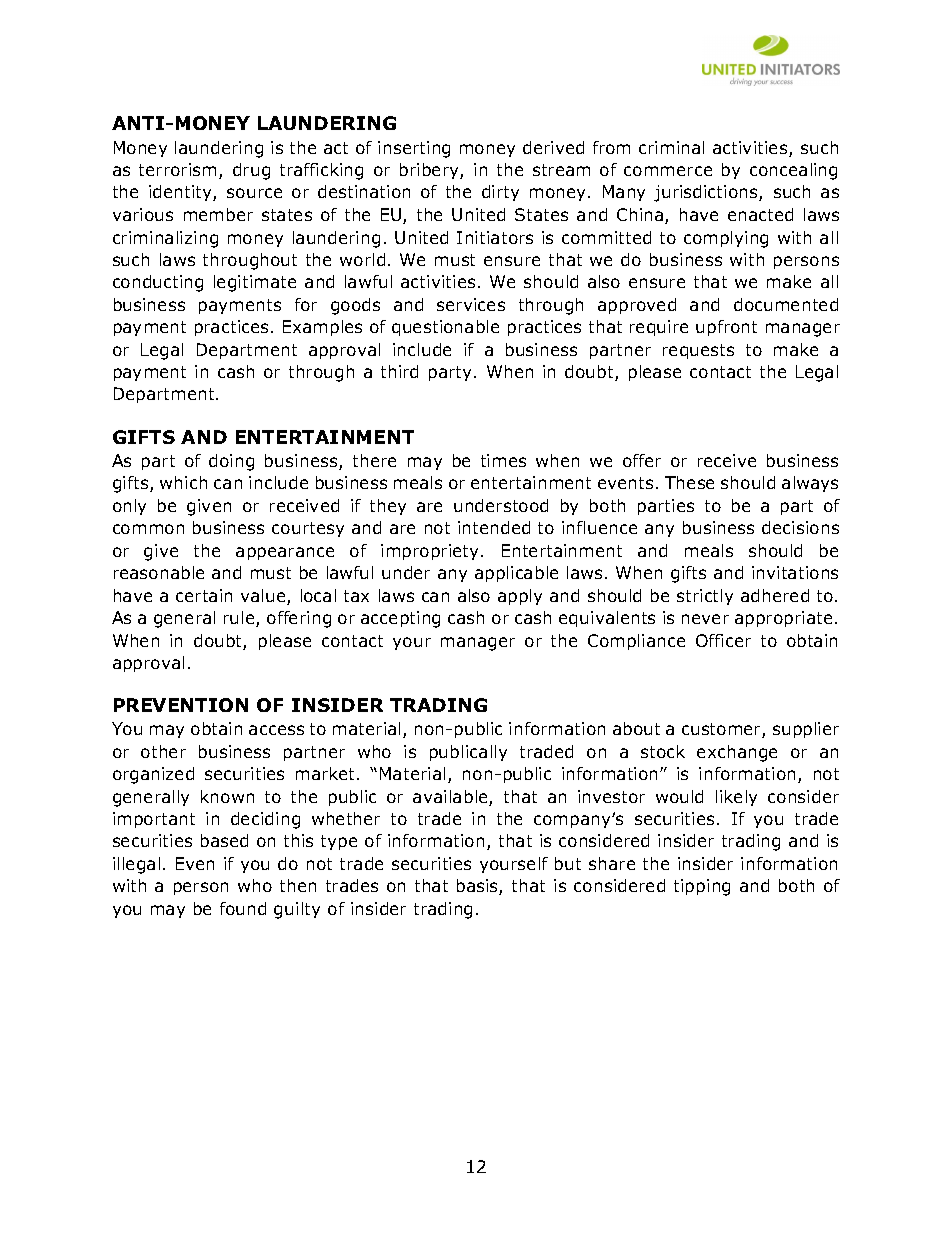 The height and width of the screenshot is (1233, 952). Describe the element at coordinates (243, 908) in the screenshot. I see `found` at that location.
